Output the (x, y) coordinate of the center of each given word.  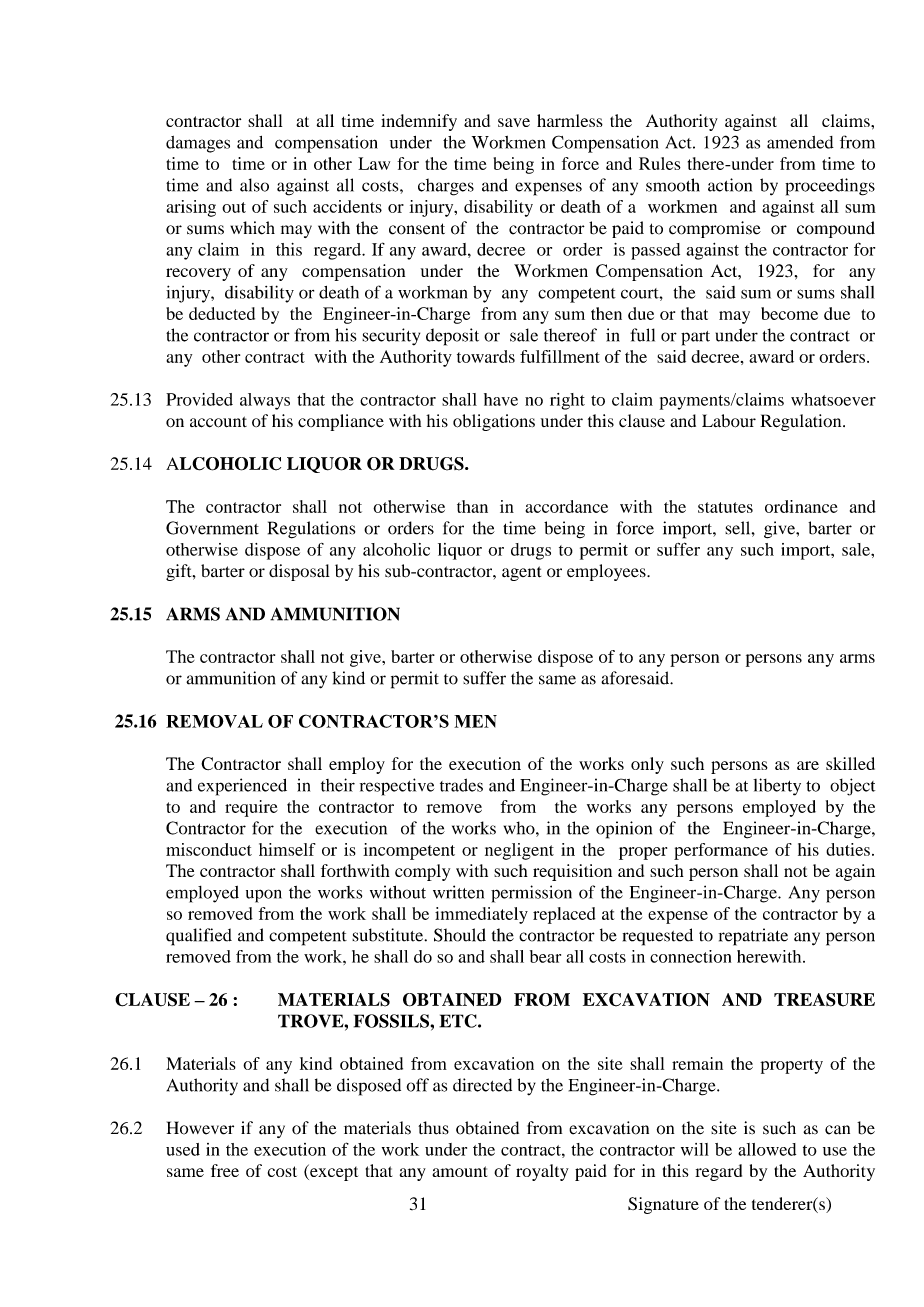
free (225, 1170)
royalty (542, 1172)
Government (212, 528)
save (514, 122)
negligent (519, 851)
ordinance (801, 506)
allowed (767, 1149)
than (472, 506)
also (254, 185)
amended (800, 142)
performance (721, 851)
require (251, 808)
